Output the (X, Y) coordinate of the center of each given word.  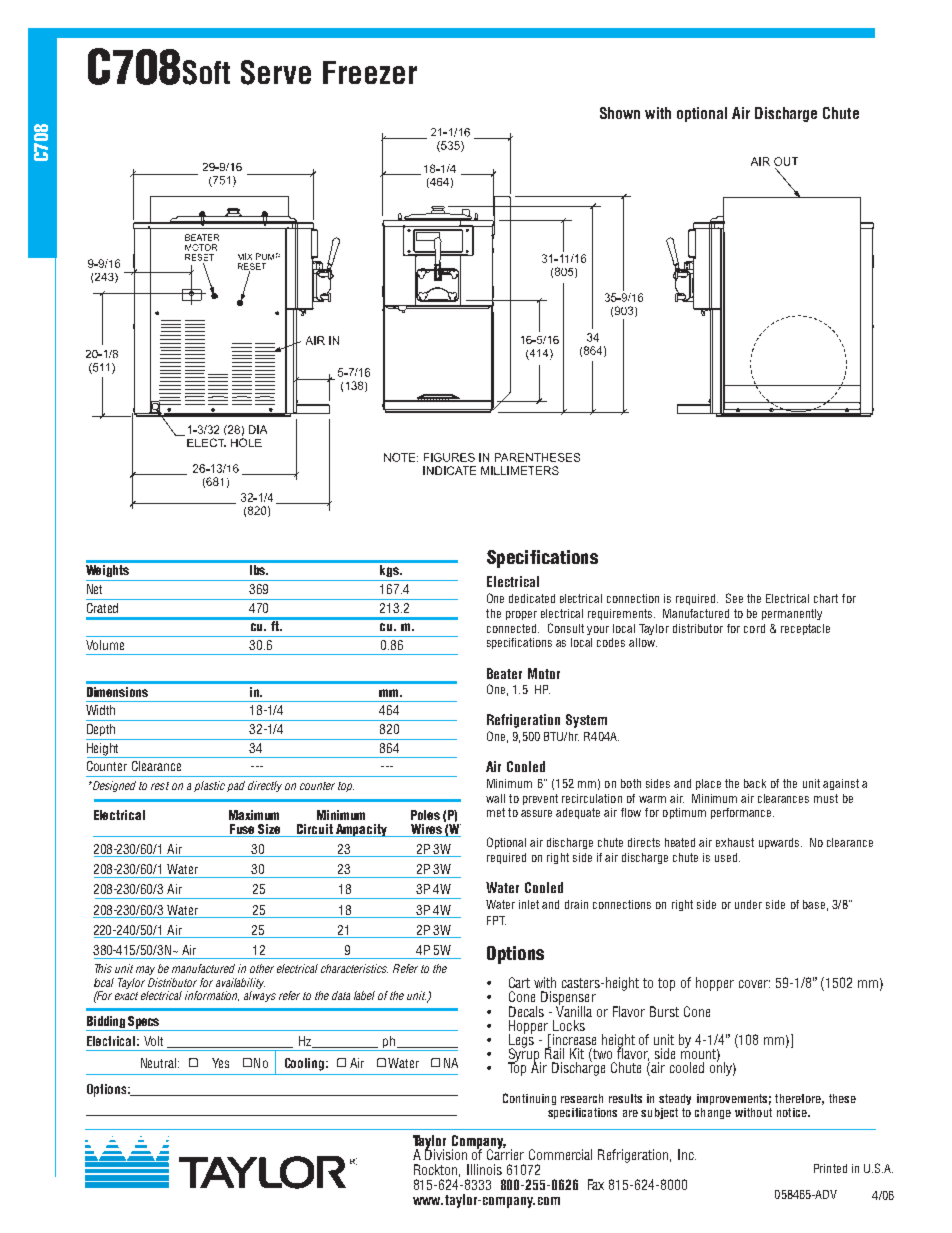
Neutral (160, 1063)
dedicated (532, 598)
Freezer (370, 72)
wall (495, 798)
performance (742, 813)
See (734, 598)
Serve (276, 72)
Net (94, 589)
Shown (620, 113)
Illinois (484, 1169)
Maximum (254, 815)
